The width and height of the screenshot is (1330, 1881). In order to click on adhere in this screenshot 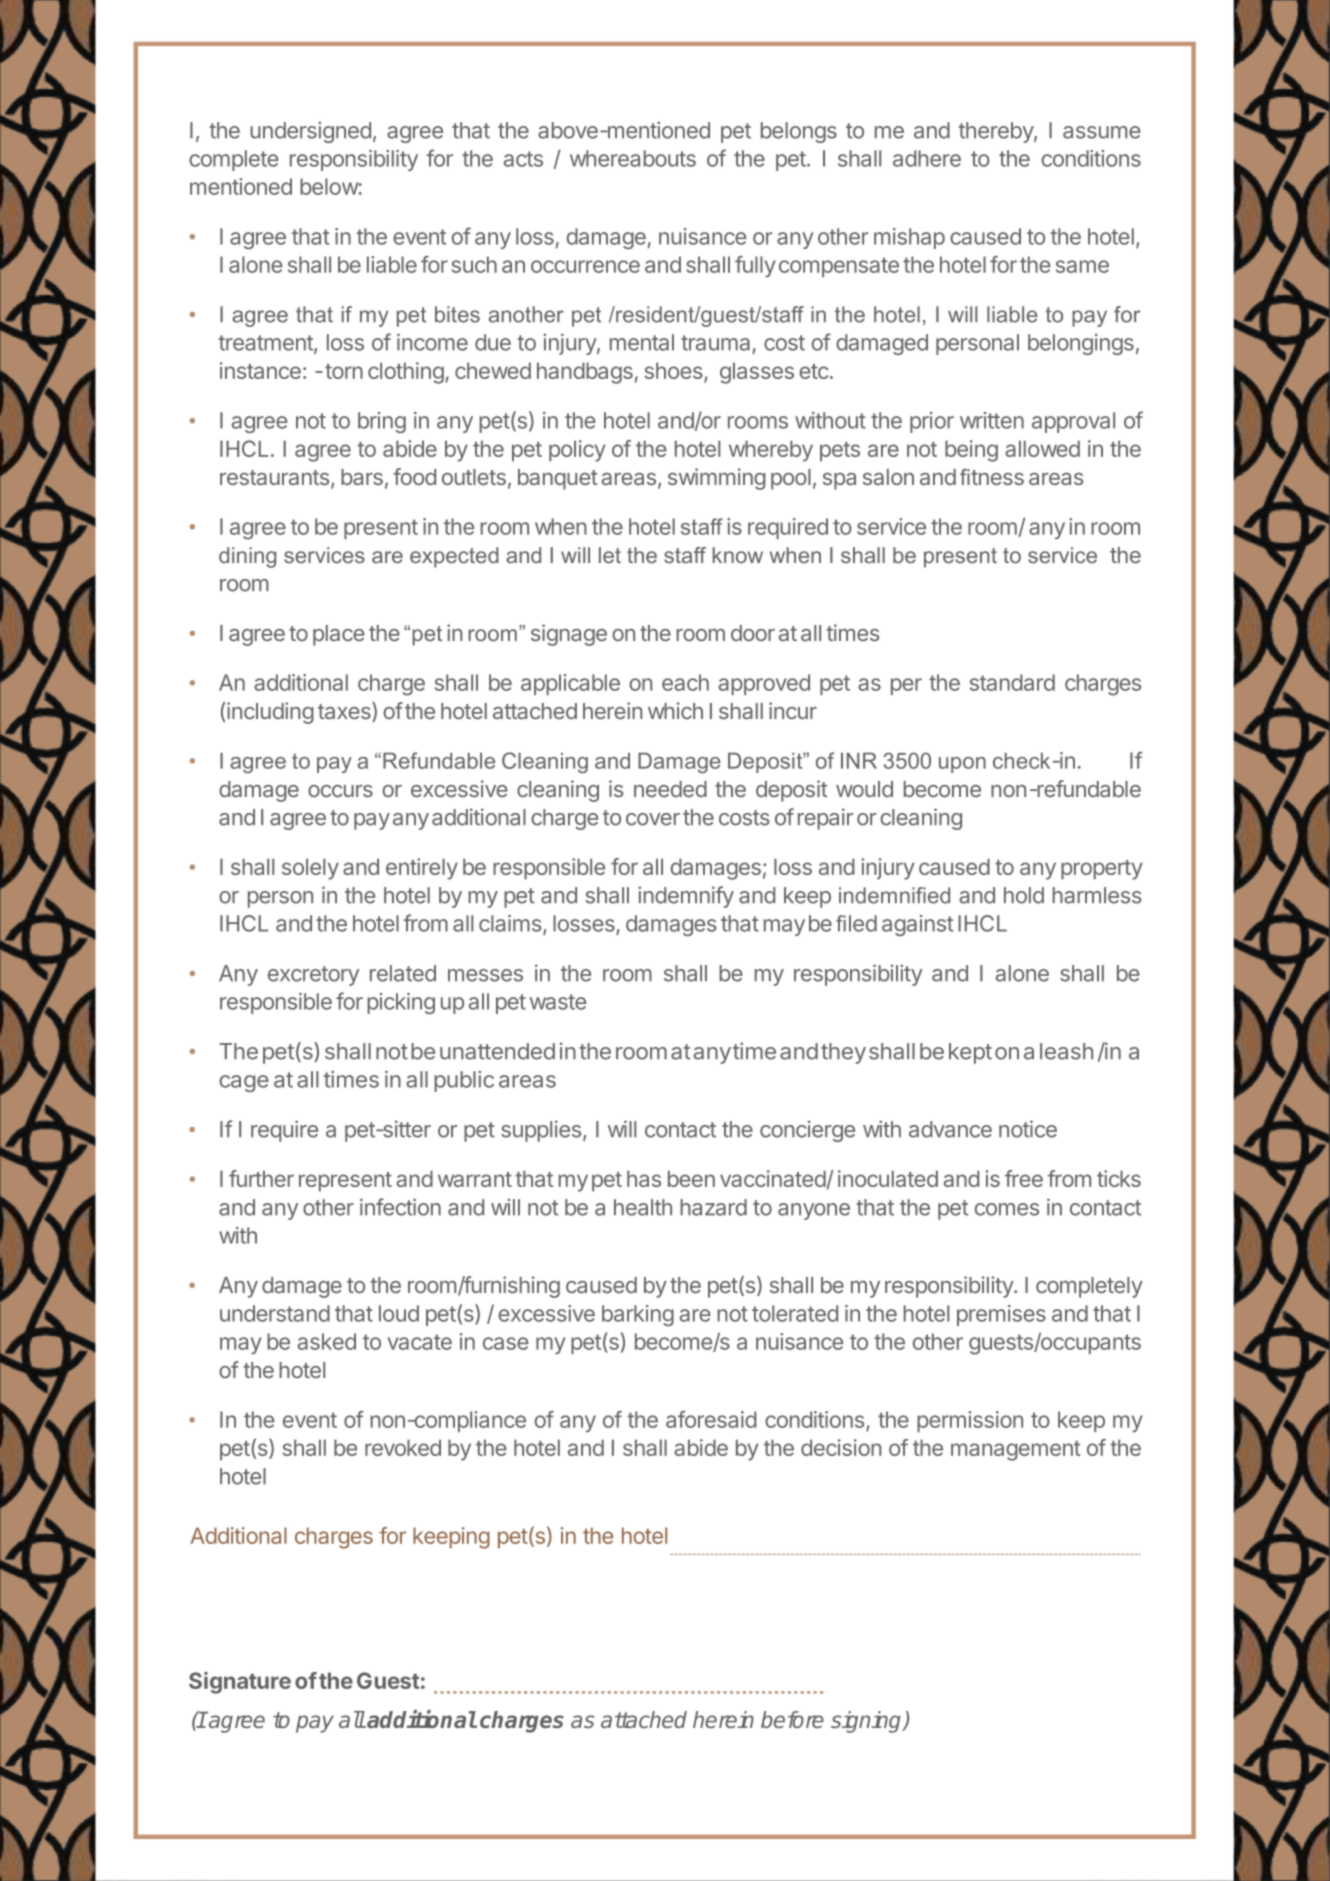, I will do `click(927, 158)`.
